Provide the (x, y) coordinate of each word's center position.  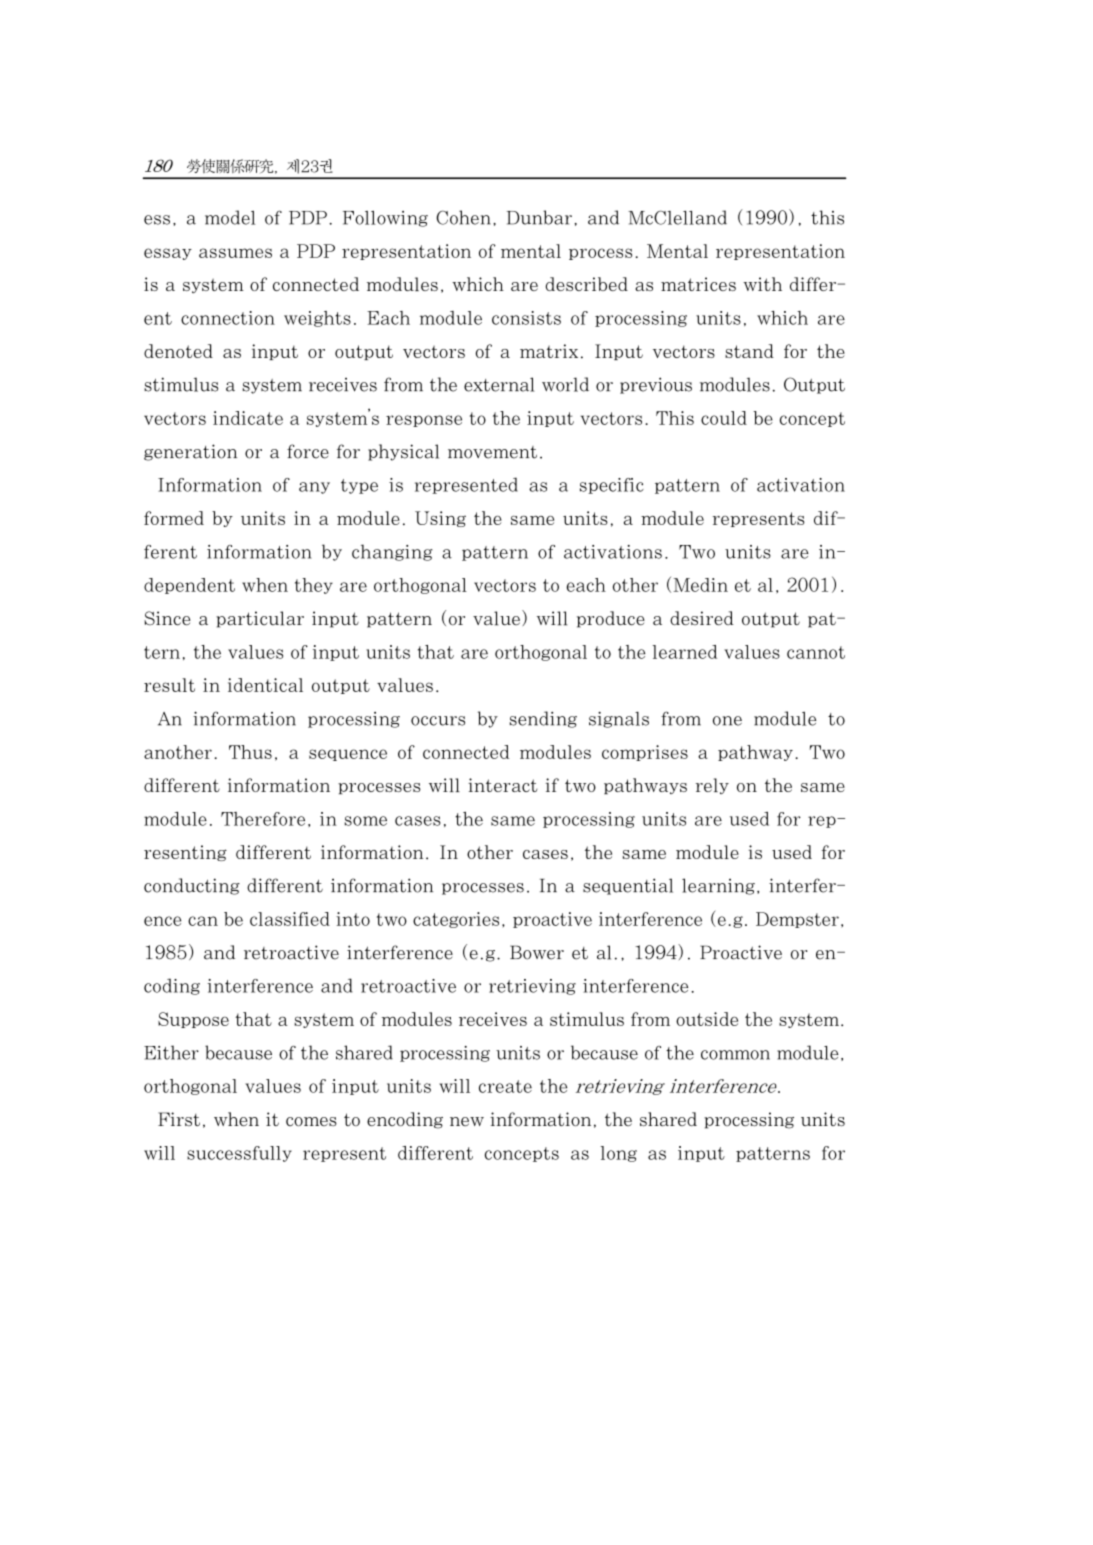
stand (749, 351)
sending (543, 719)
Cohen (466, 218)
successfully (239, 1154)
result (176, 685)
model (238, 217)
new (467, 1121)
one (727, 721)
